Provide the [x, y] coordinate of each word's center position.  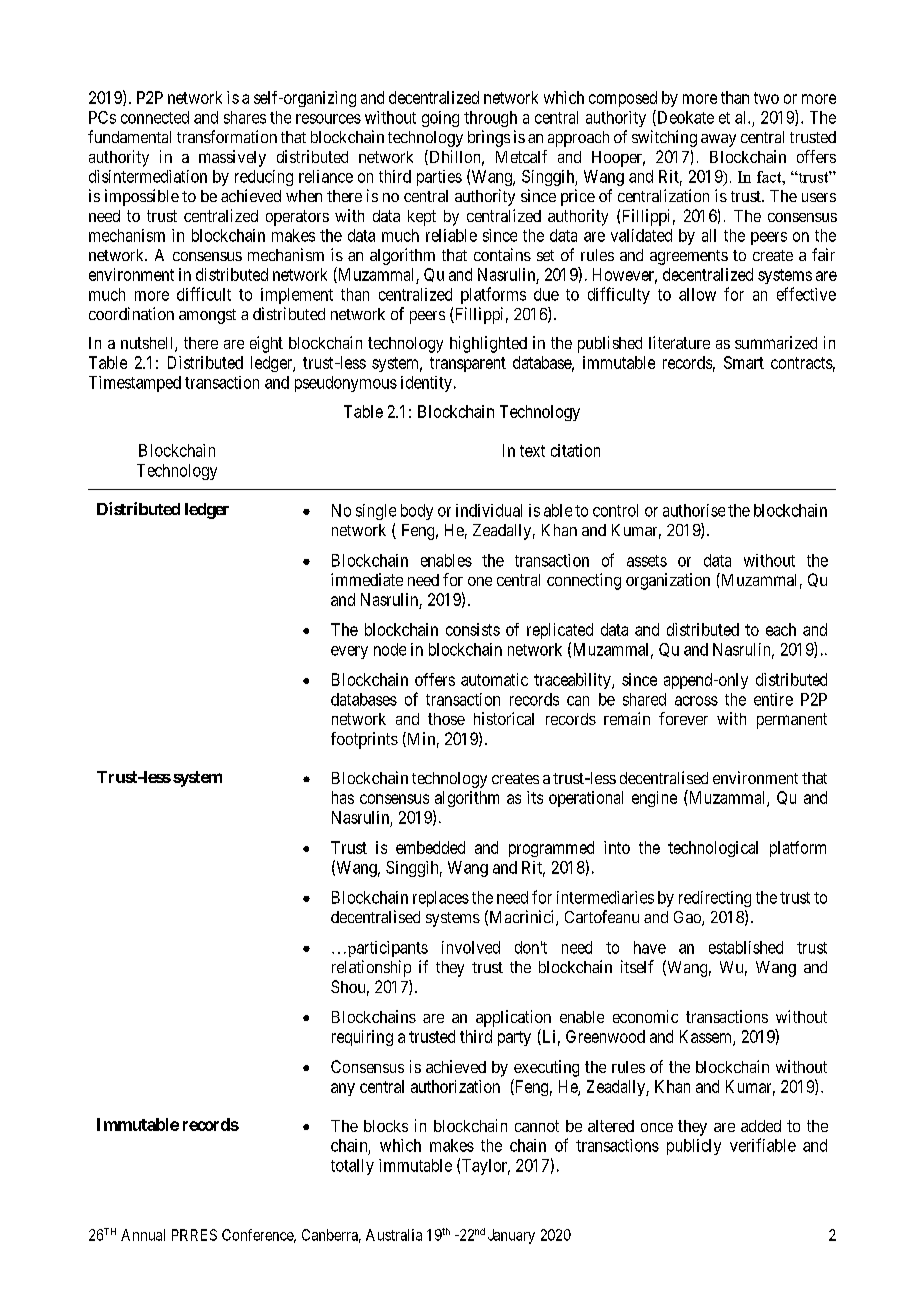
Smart [744, 362]
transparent [468, 364]
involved [471, 947]
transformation [227, 136]
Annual [143, 1235]
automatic [494, 679]
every [349, 652]
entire [773, 699]
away [718, 140]
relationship [371, 968]
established [746, 947]
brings [489, 138]
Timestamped [135, 384]
